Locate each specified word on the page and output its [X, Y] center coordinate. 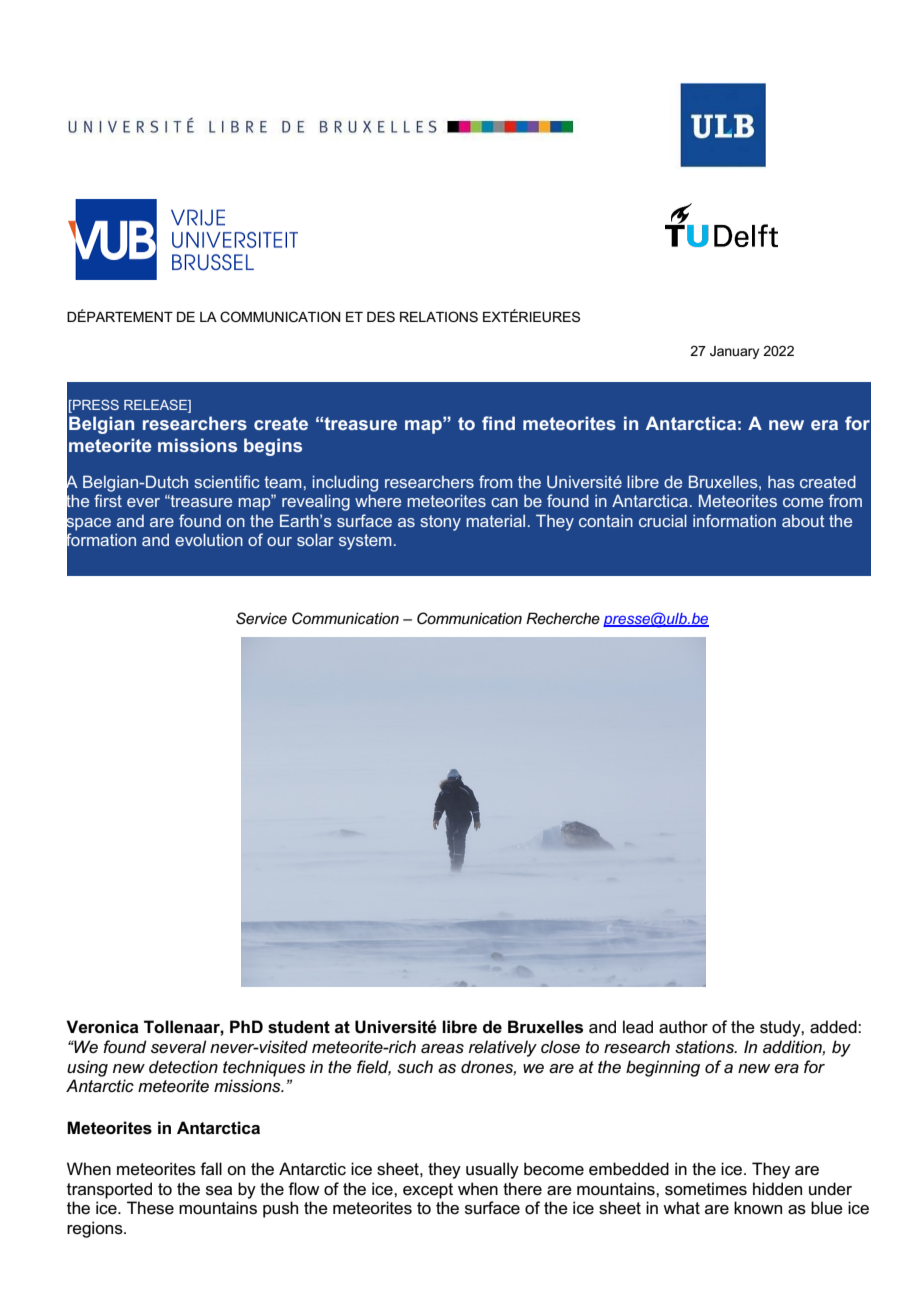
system [365, 542]
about [803, 521]
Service [261, 618]
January [734, 352]
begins [273, 447]
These [150, 1208]
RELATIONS [439, 316]
